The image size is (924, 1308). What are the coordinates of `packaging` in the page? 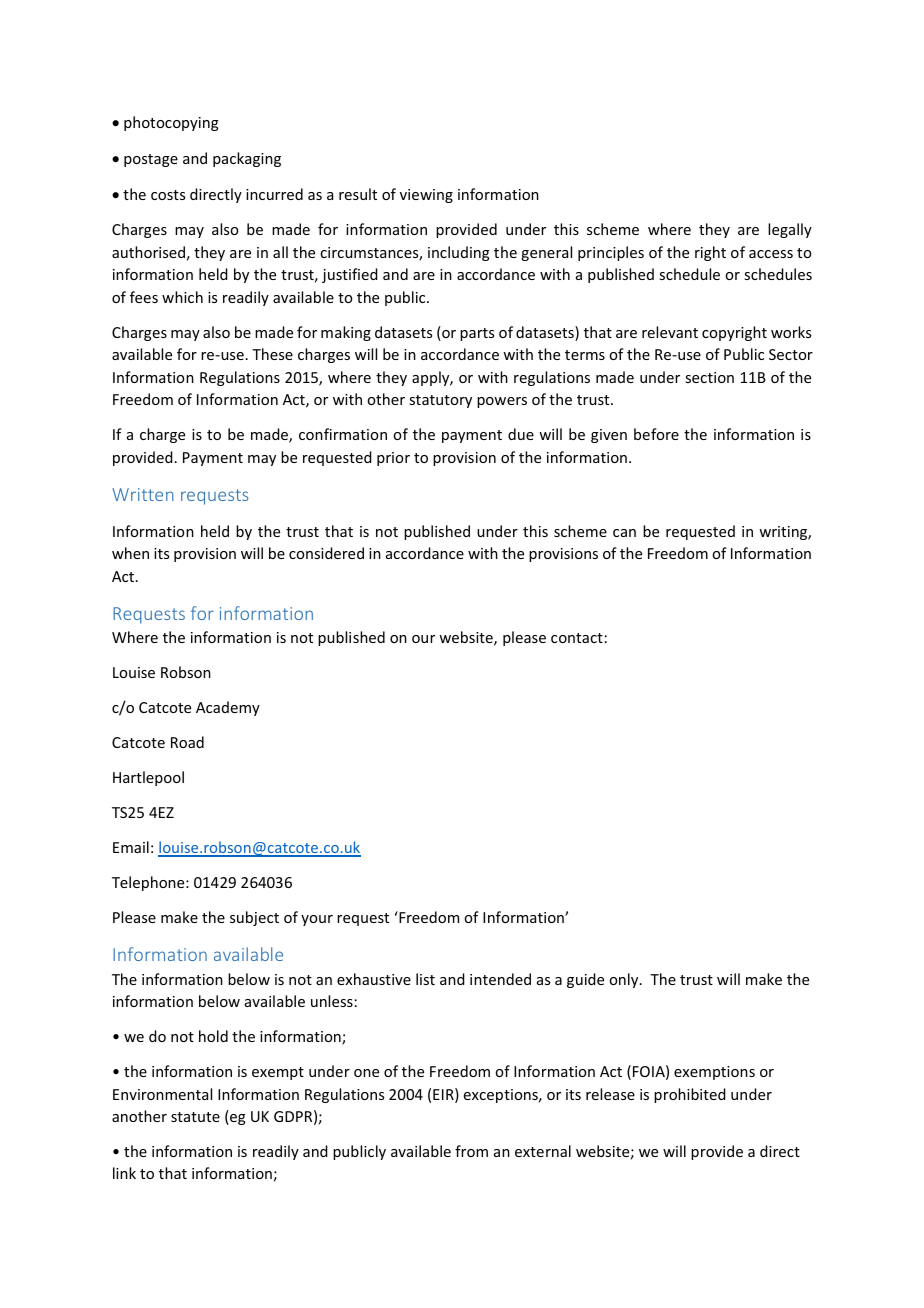 It's located at (247, 159).
